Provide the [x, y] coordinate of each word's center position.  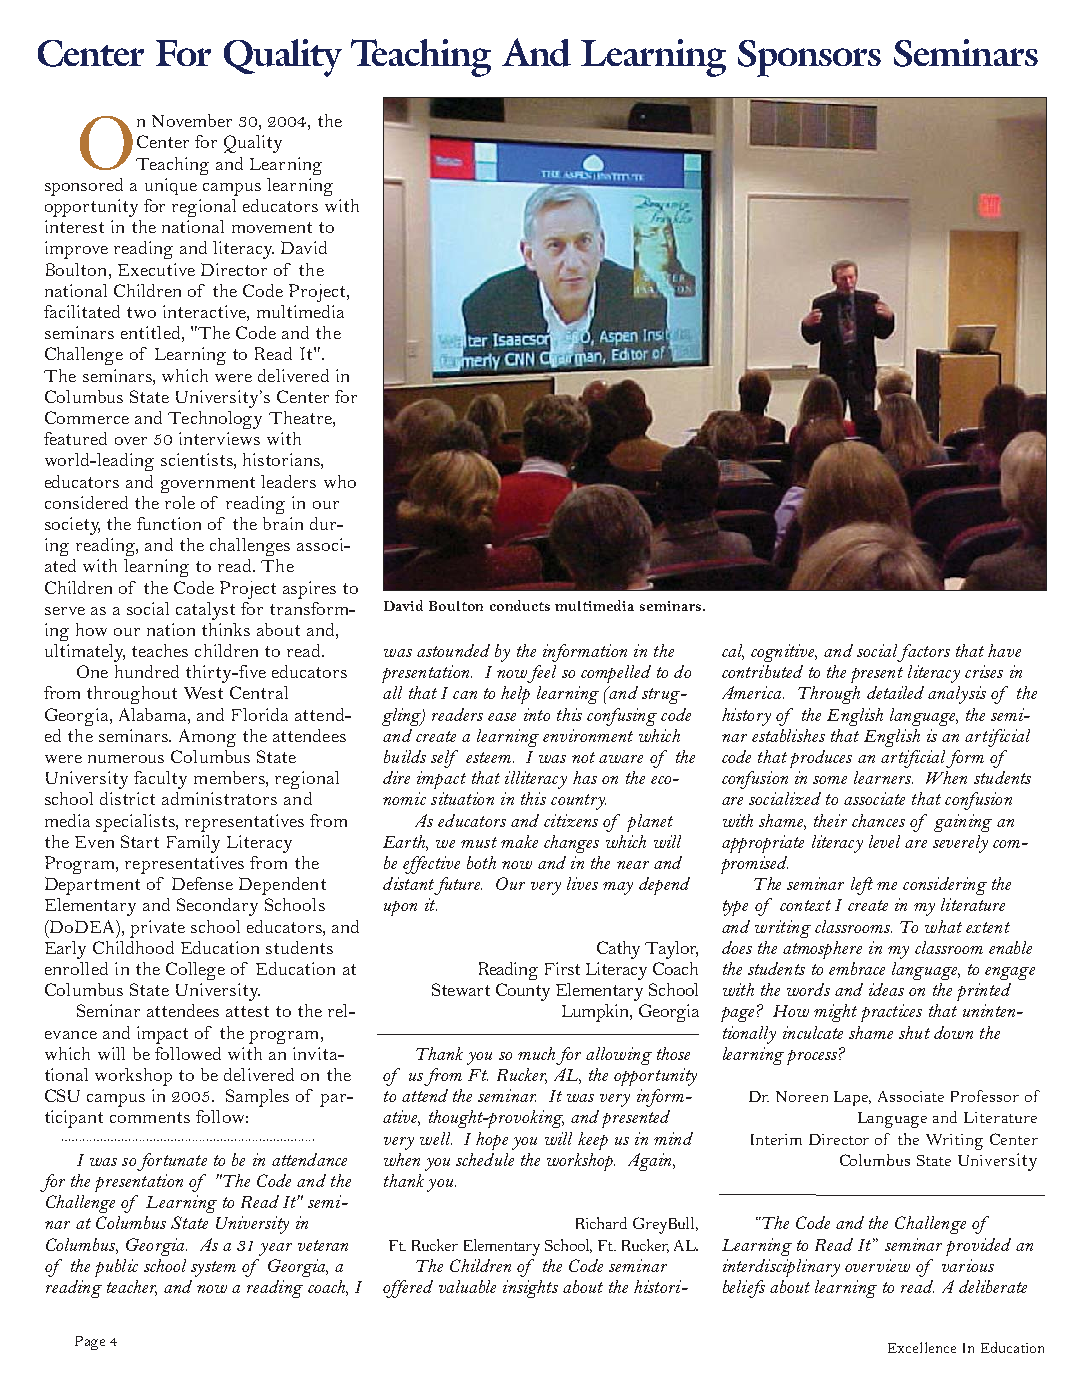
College [195, 971]
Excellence [922, 1347]
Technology [215, 420]
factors [923, 653]
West [203, 693]
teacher [132, 1288]
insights [530, 1289]
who [340, 481]
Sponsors [809, 58]
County [523, 992]
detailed [895, 692]
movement [272, 227]
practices [891, 1013]
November [192, 120]
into [537, 714]
